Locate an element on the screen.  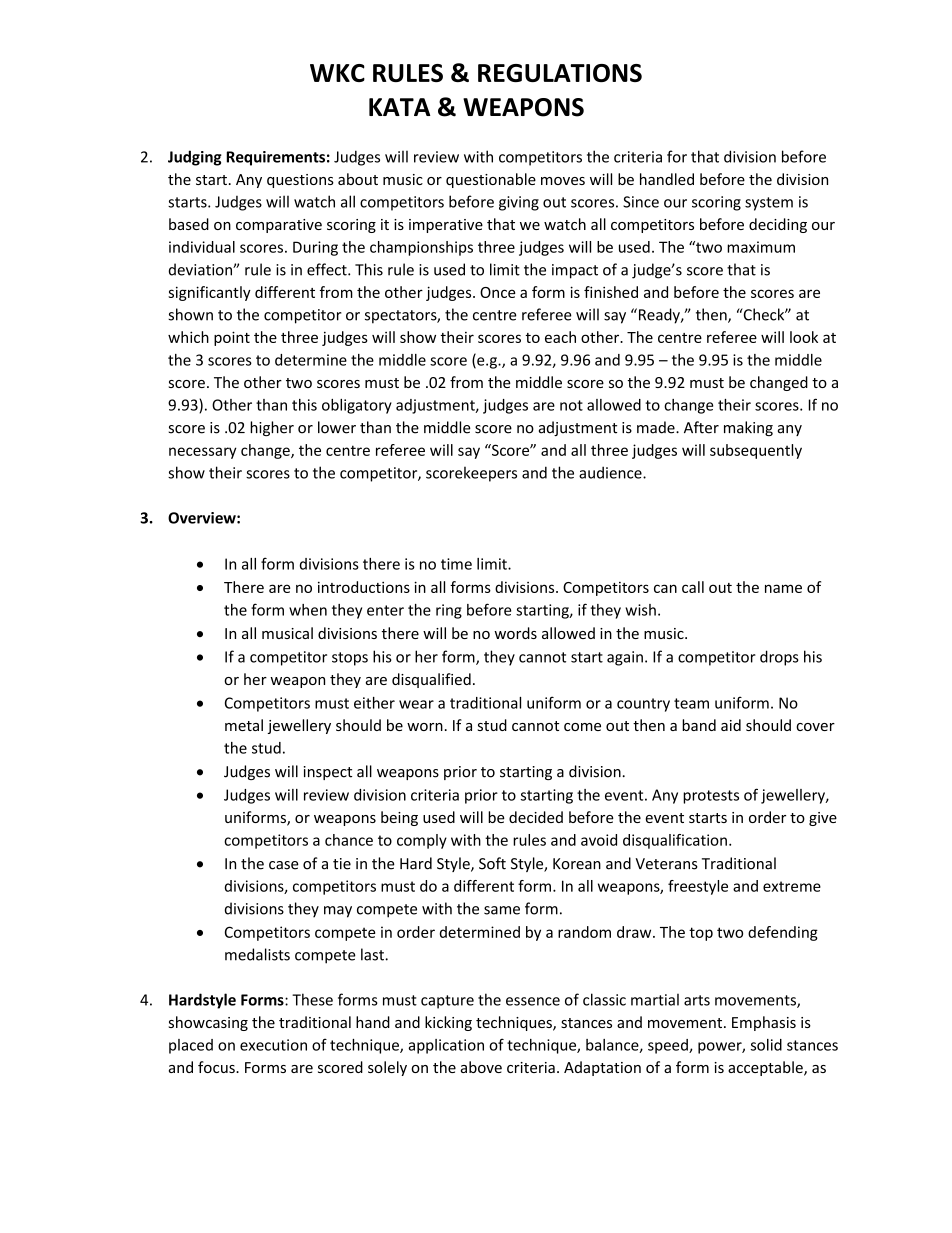
each is located at coordinates (560, 337).
